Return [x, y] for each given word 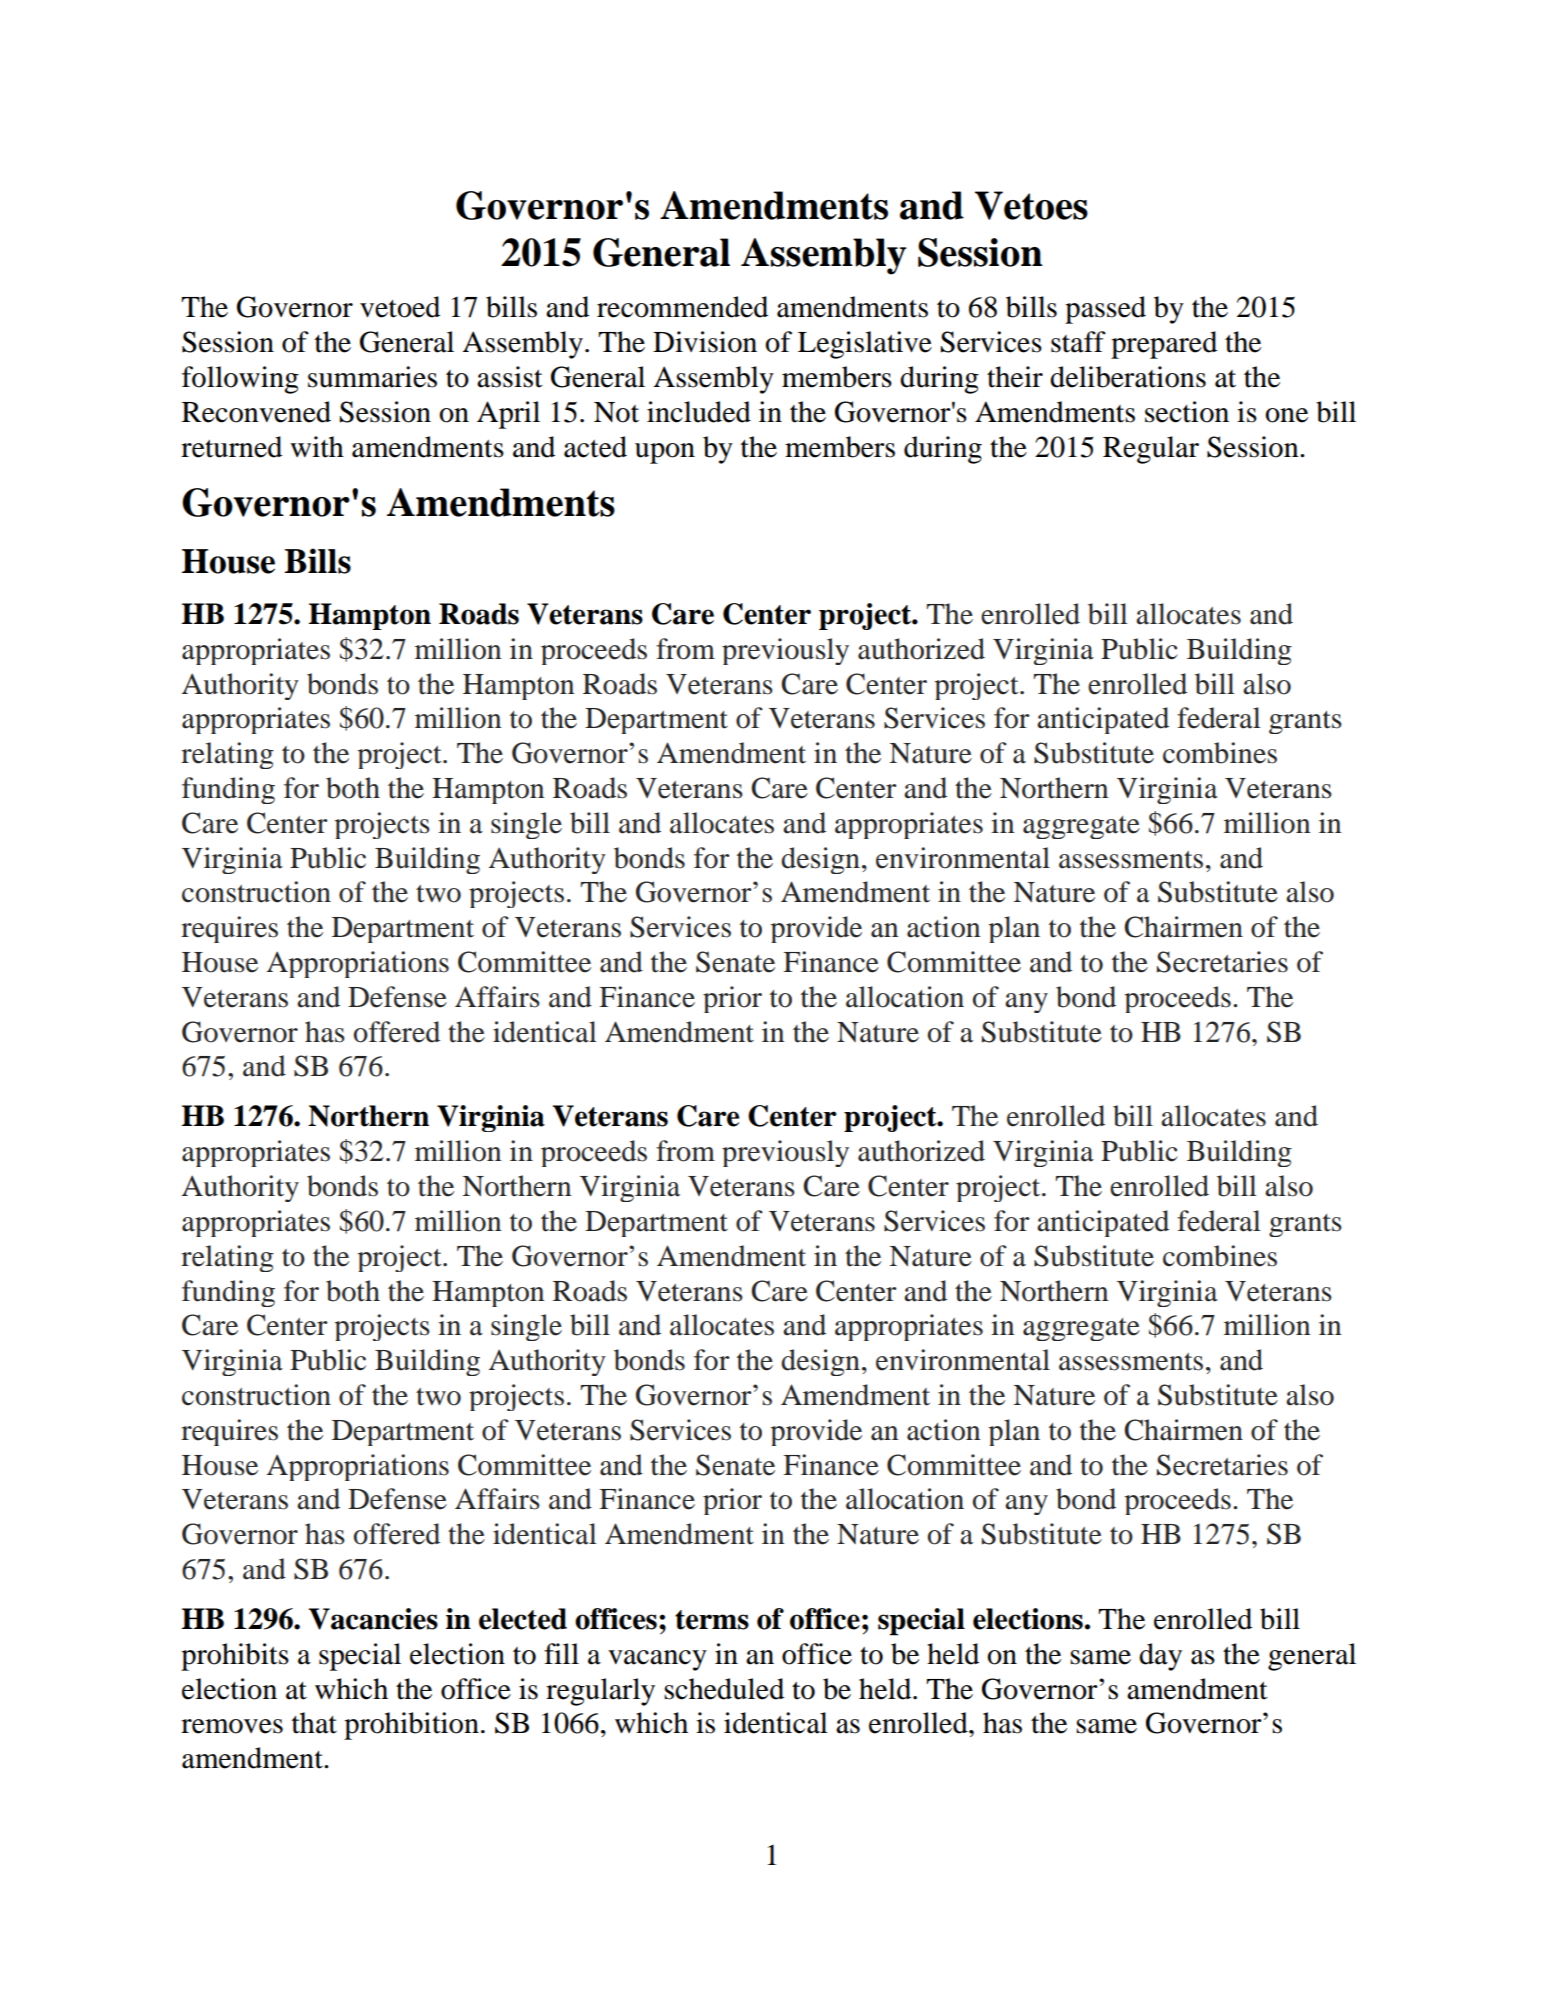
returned [231, 447]
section [1187, 412]
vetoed [400, 307]
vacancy [657, 1660]
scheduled [724, 1689]
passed [1105, 310]
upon [665, 453]
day [1160, 1657]
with [317, 447]
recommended [682, 307]
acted [595, 447]
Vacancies [373, 1619]
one [1286, 415]
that [314, 1723]
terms [712, 1620]
